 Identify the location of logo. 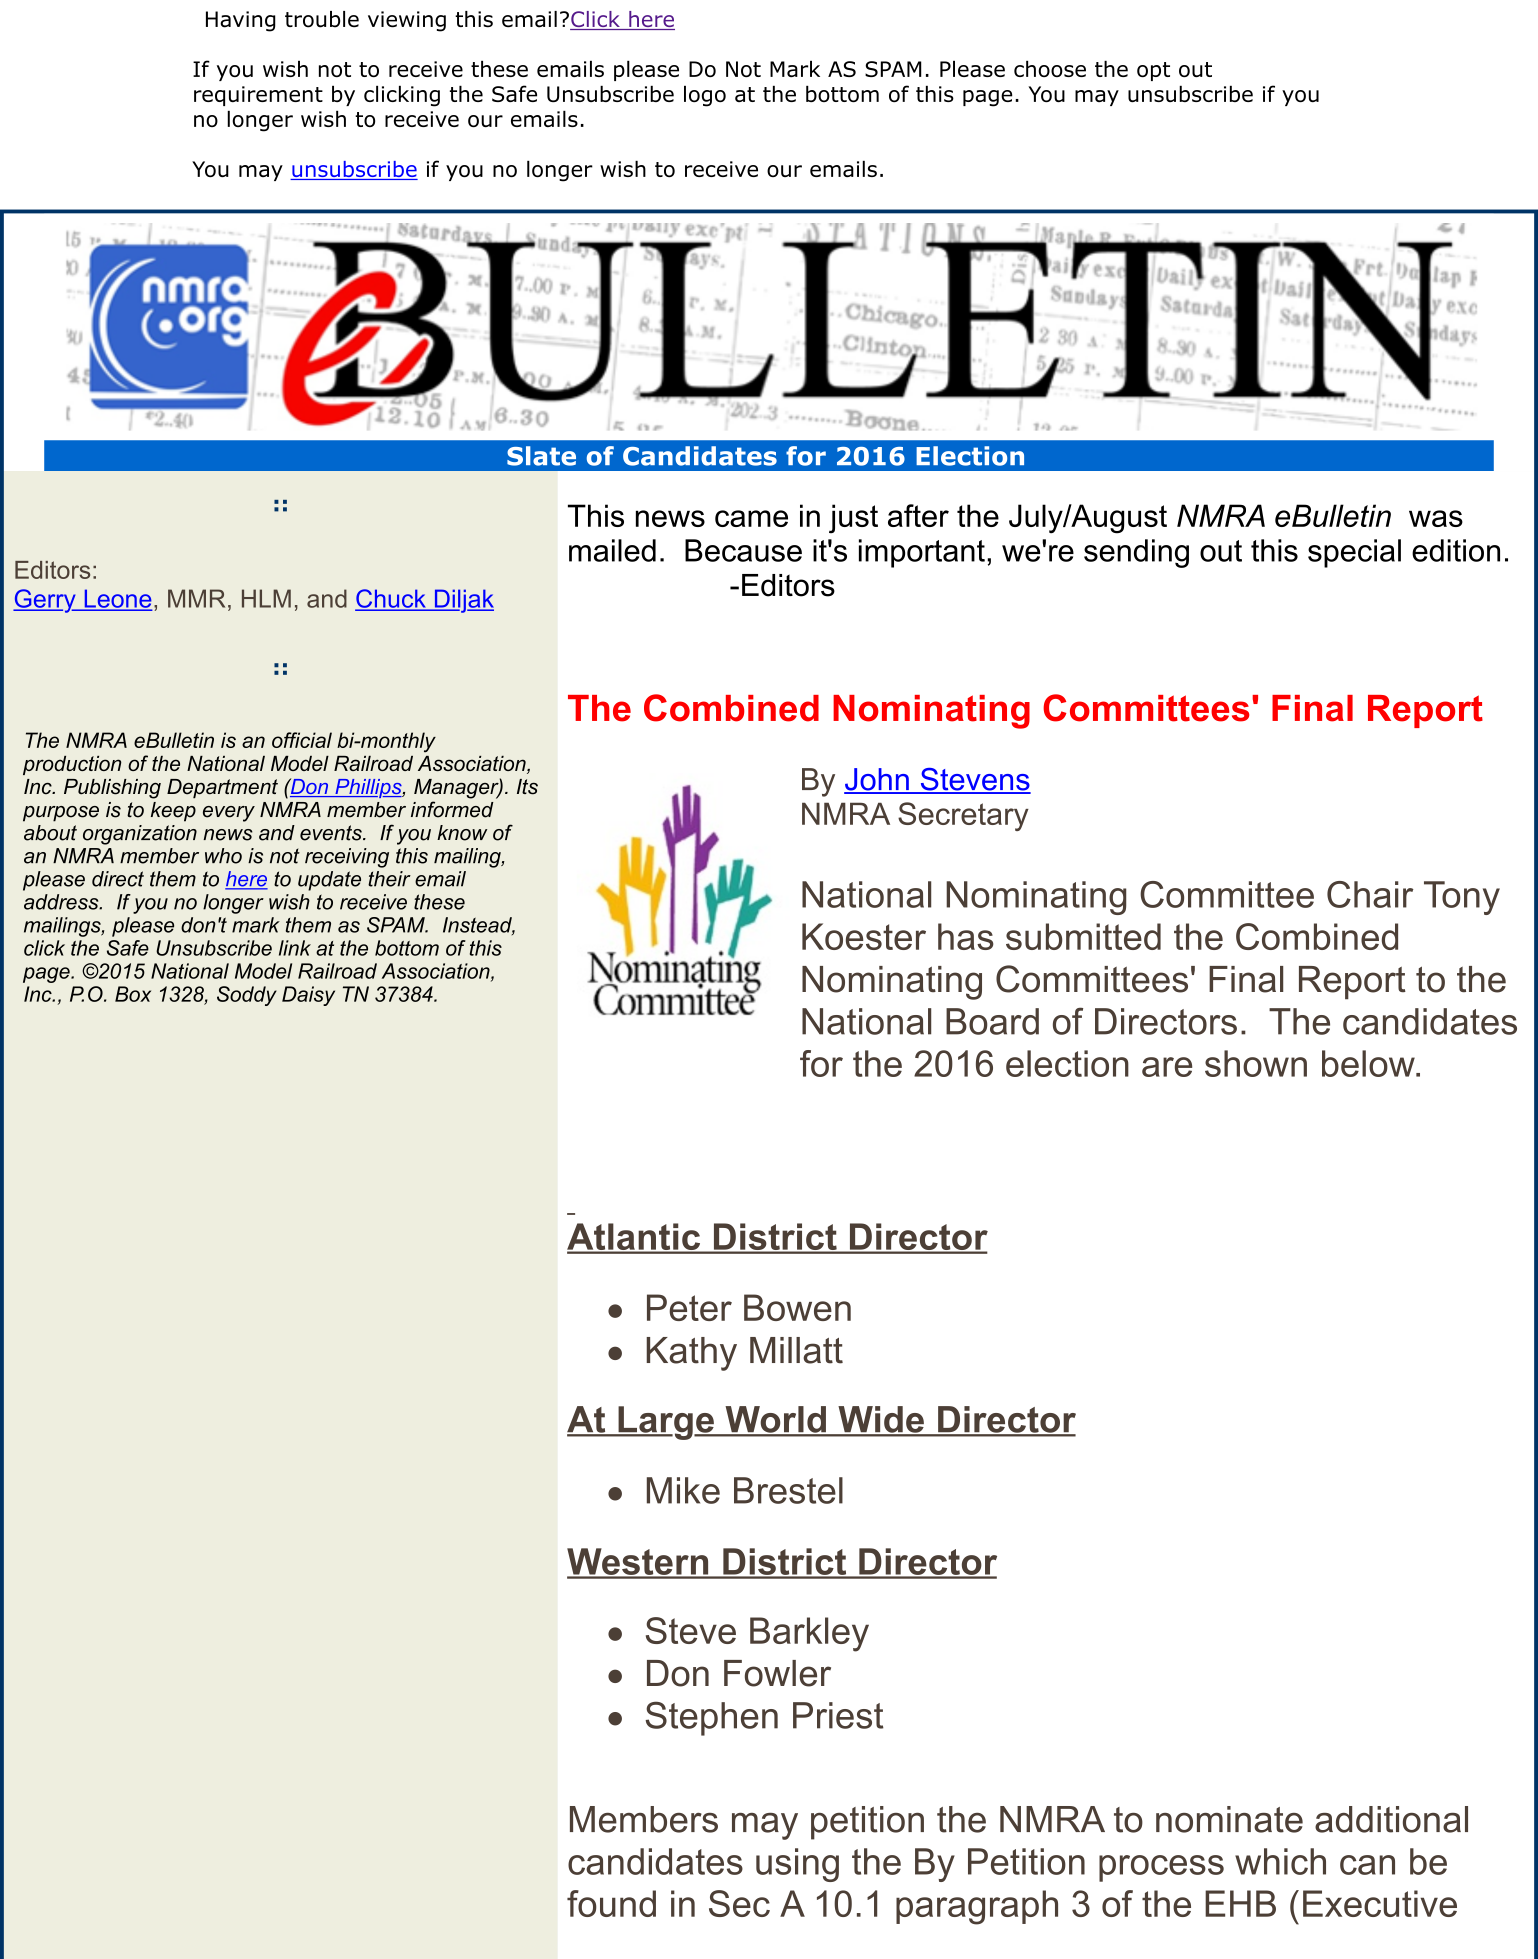
(705, 96).
